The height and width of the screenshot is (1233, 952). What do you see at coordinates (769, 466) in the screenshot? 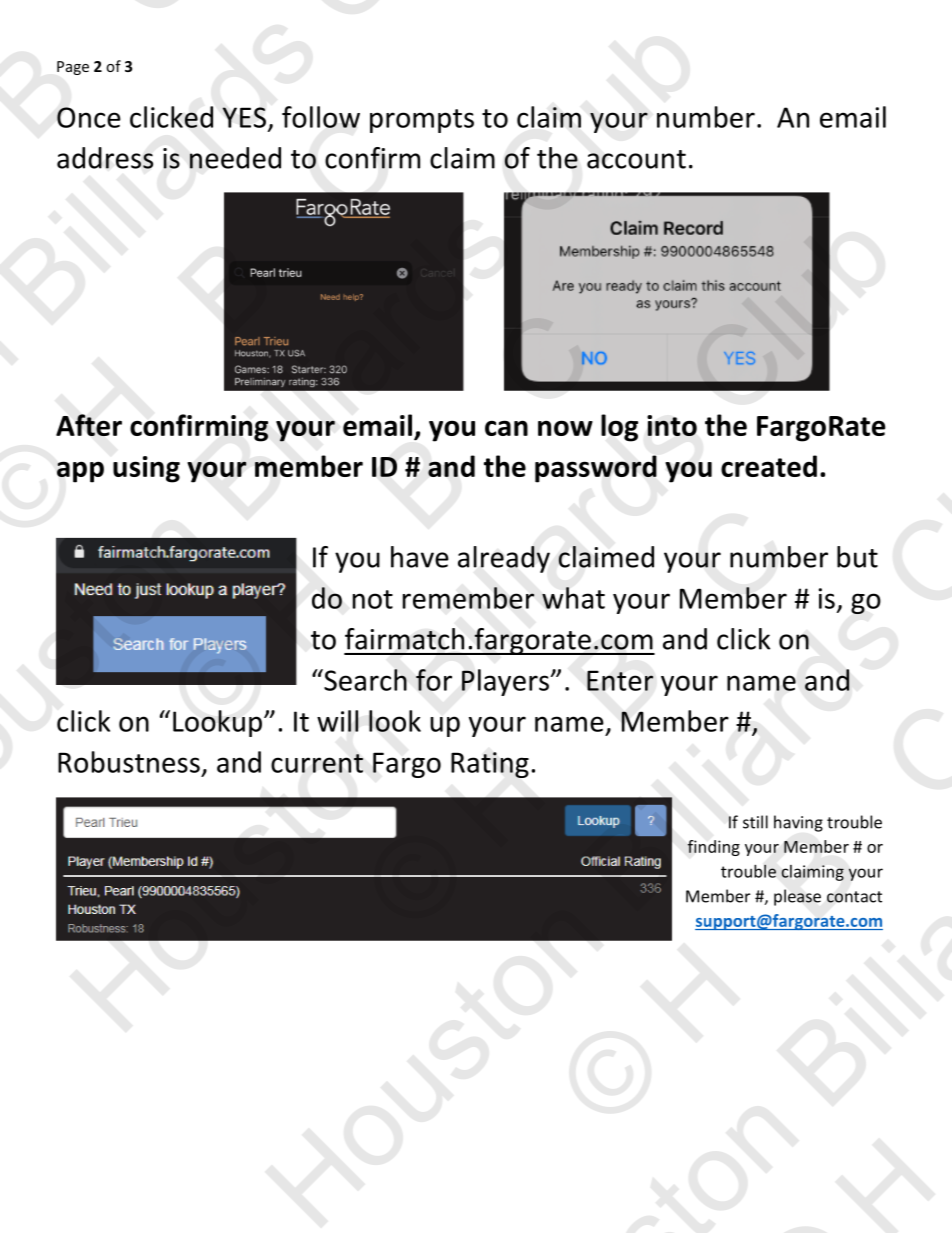
I see `created` at bounding box center [769, 466].
